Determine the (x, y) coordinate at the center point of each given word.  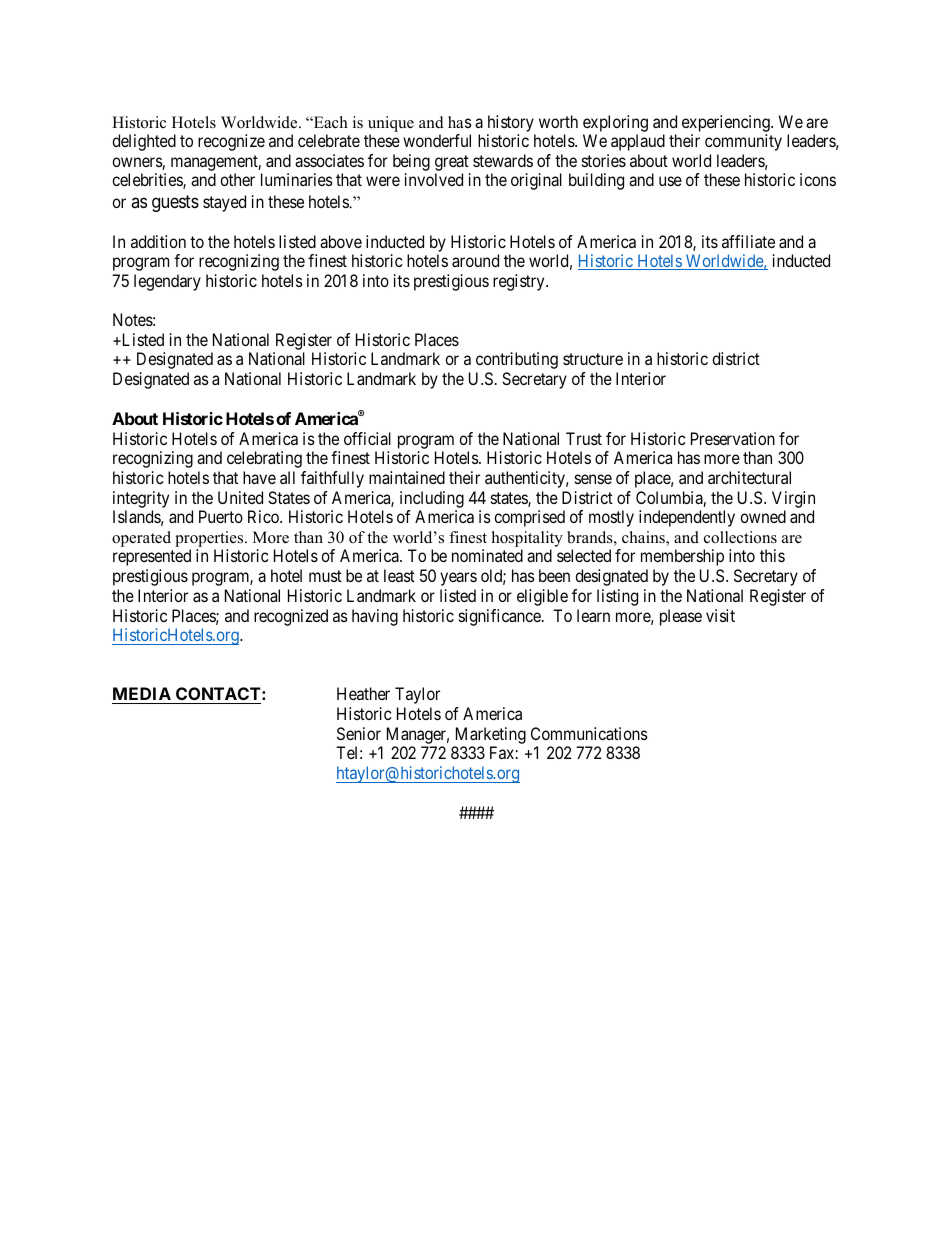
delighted (144, 142)
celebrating (264, 459)
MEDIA (142, 693)
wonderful (437, 140)
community (743, 142)
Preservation (733, 438)
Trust (584, 438)
